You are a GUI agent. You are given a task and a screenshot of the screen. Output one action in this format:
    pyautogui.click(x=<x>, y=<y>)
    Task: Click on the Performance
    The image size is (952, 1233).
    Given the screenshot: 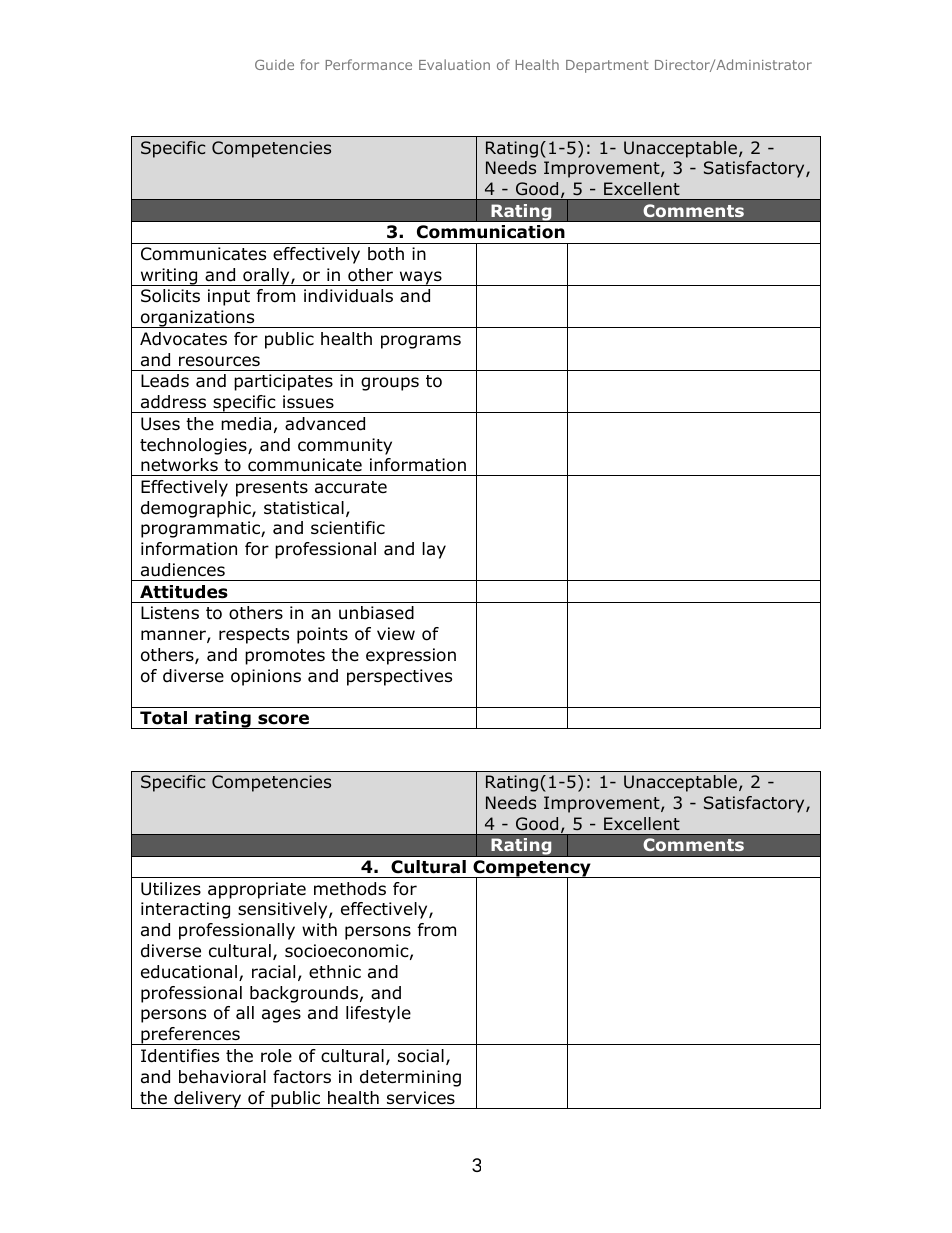 What is the action you would take?
    pyautogui.click(x=369, y=64)
